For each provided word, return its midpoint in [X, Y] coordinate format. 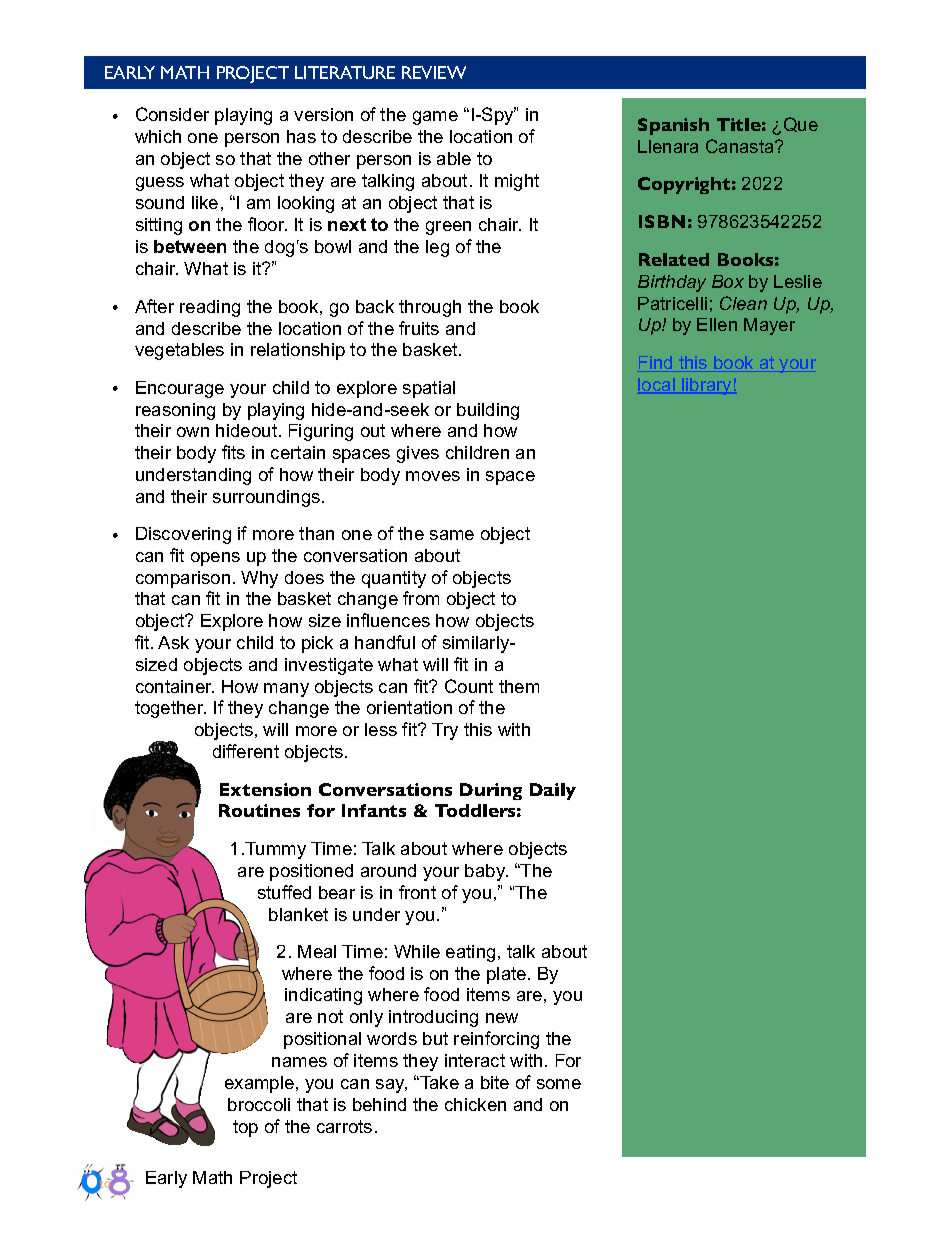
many [286, 690]
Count [469, 686]
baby [486, 872]
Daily [553, 791]
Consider [172, 114]
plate [508, 975]
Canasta [741, 146]
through [430, 308]
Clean [743, 303]
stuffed [284, 892]
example [261, 1084]
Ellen [717, 324]
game [435, 118]
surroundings [268, 498]
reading [210, 308]
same [452, 535]
